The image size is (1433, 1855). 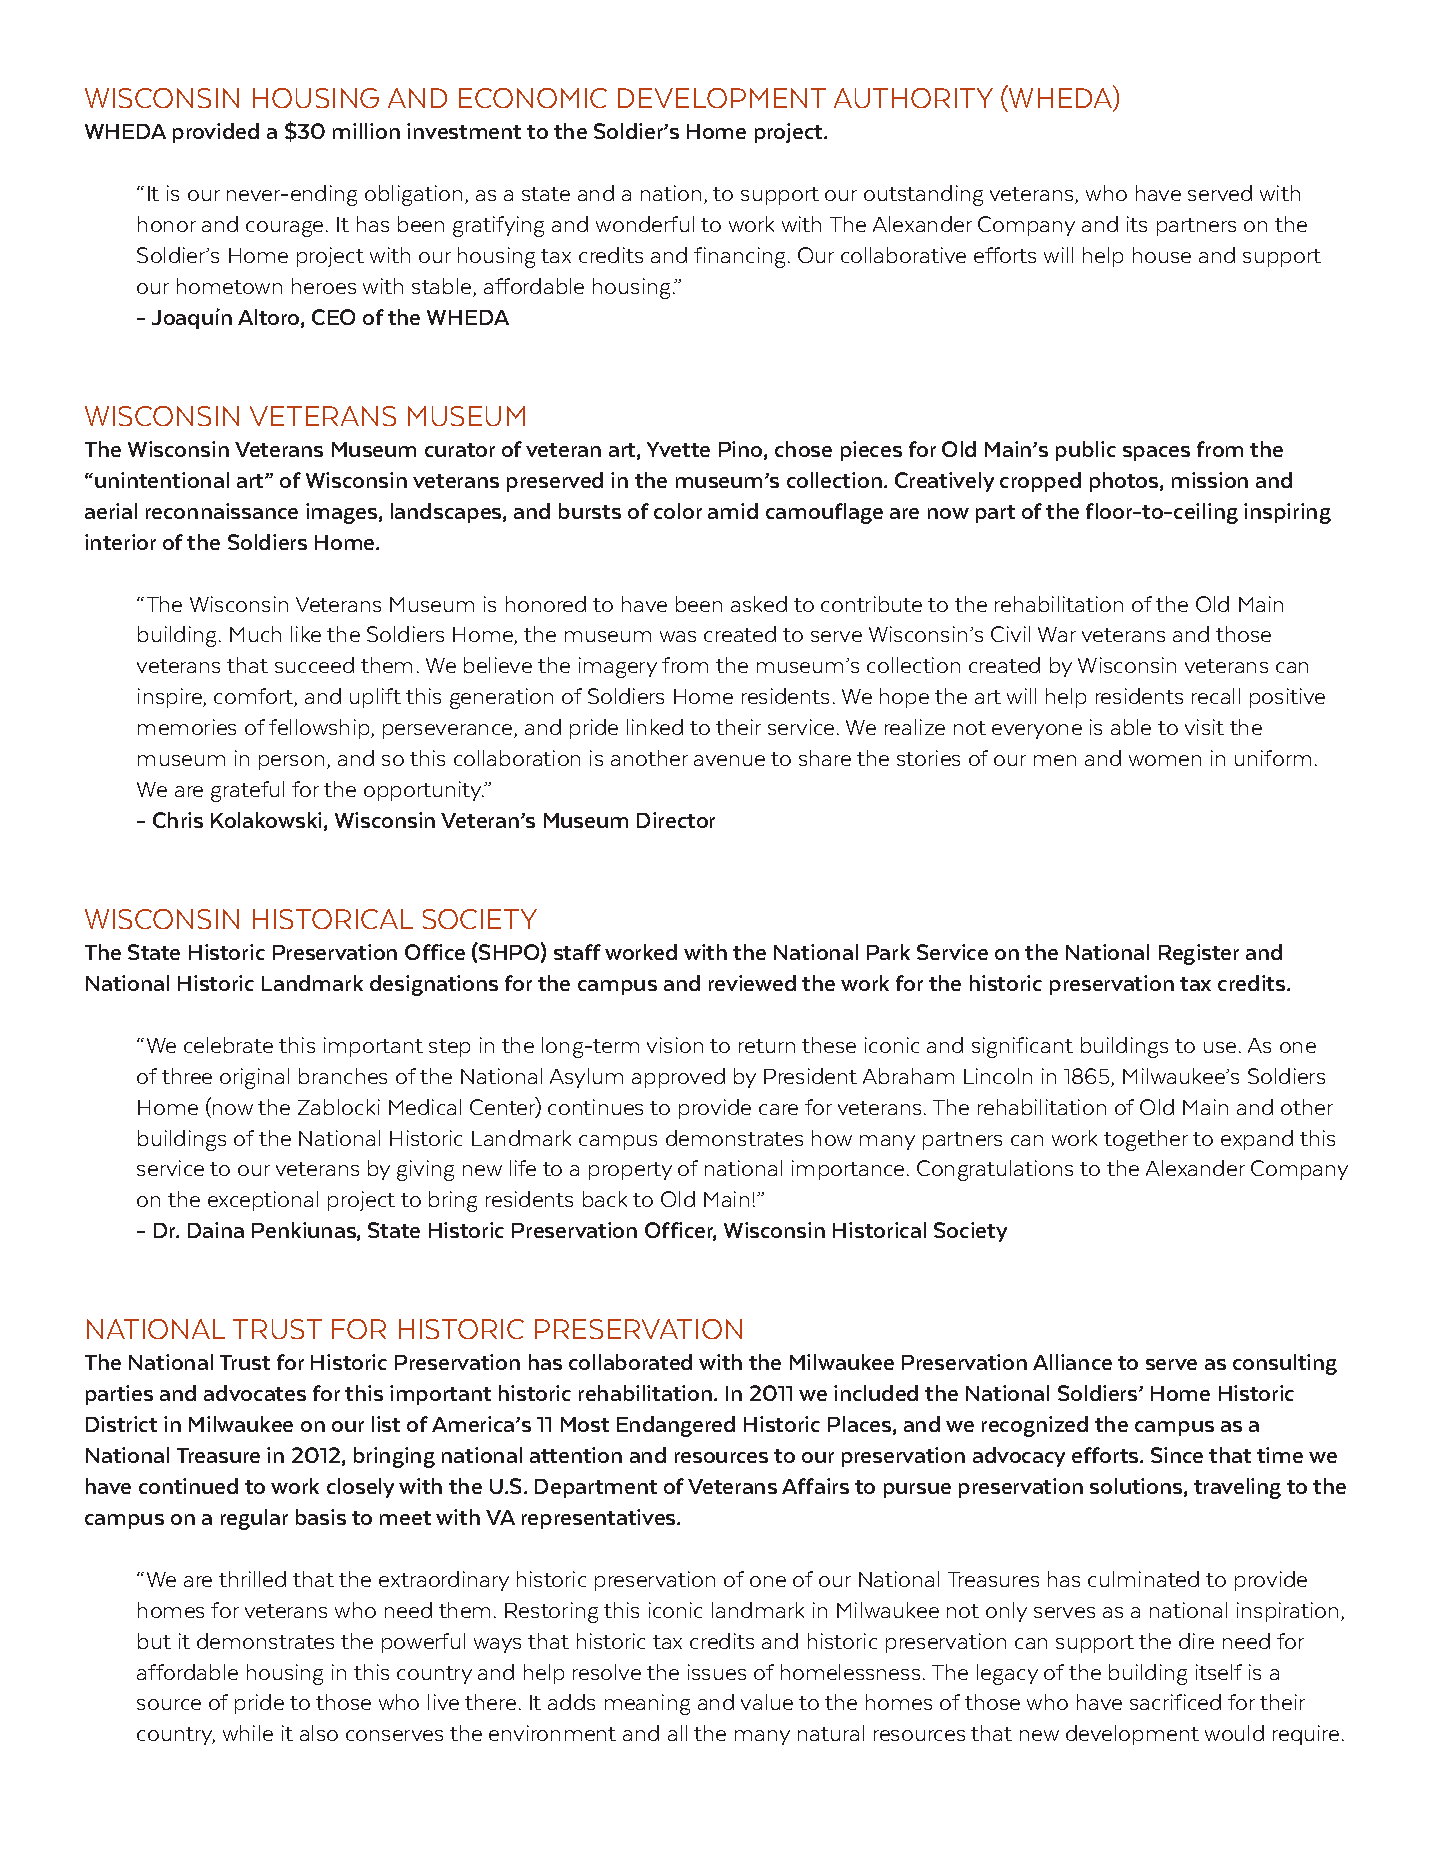 I want to click on reconnaissance, so click(x=222, y=511).
